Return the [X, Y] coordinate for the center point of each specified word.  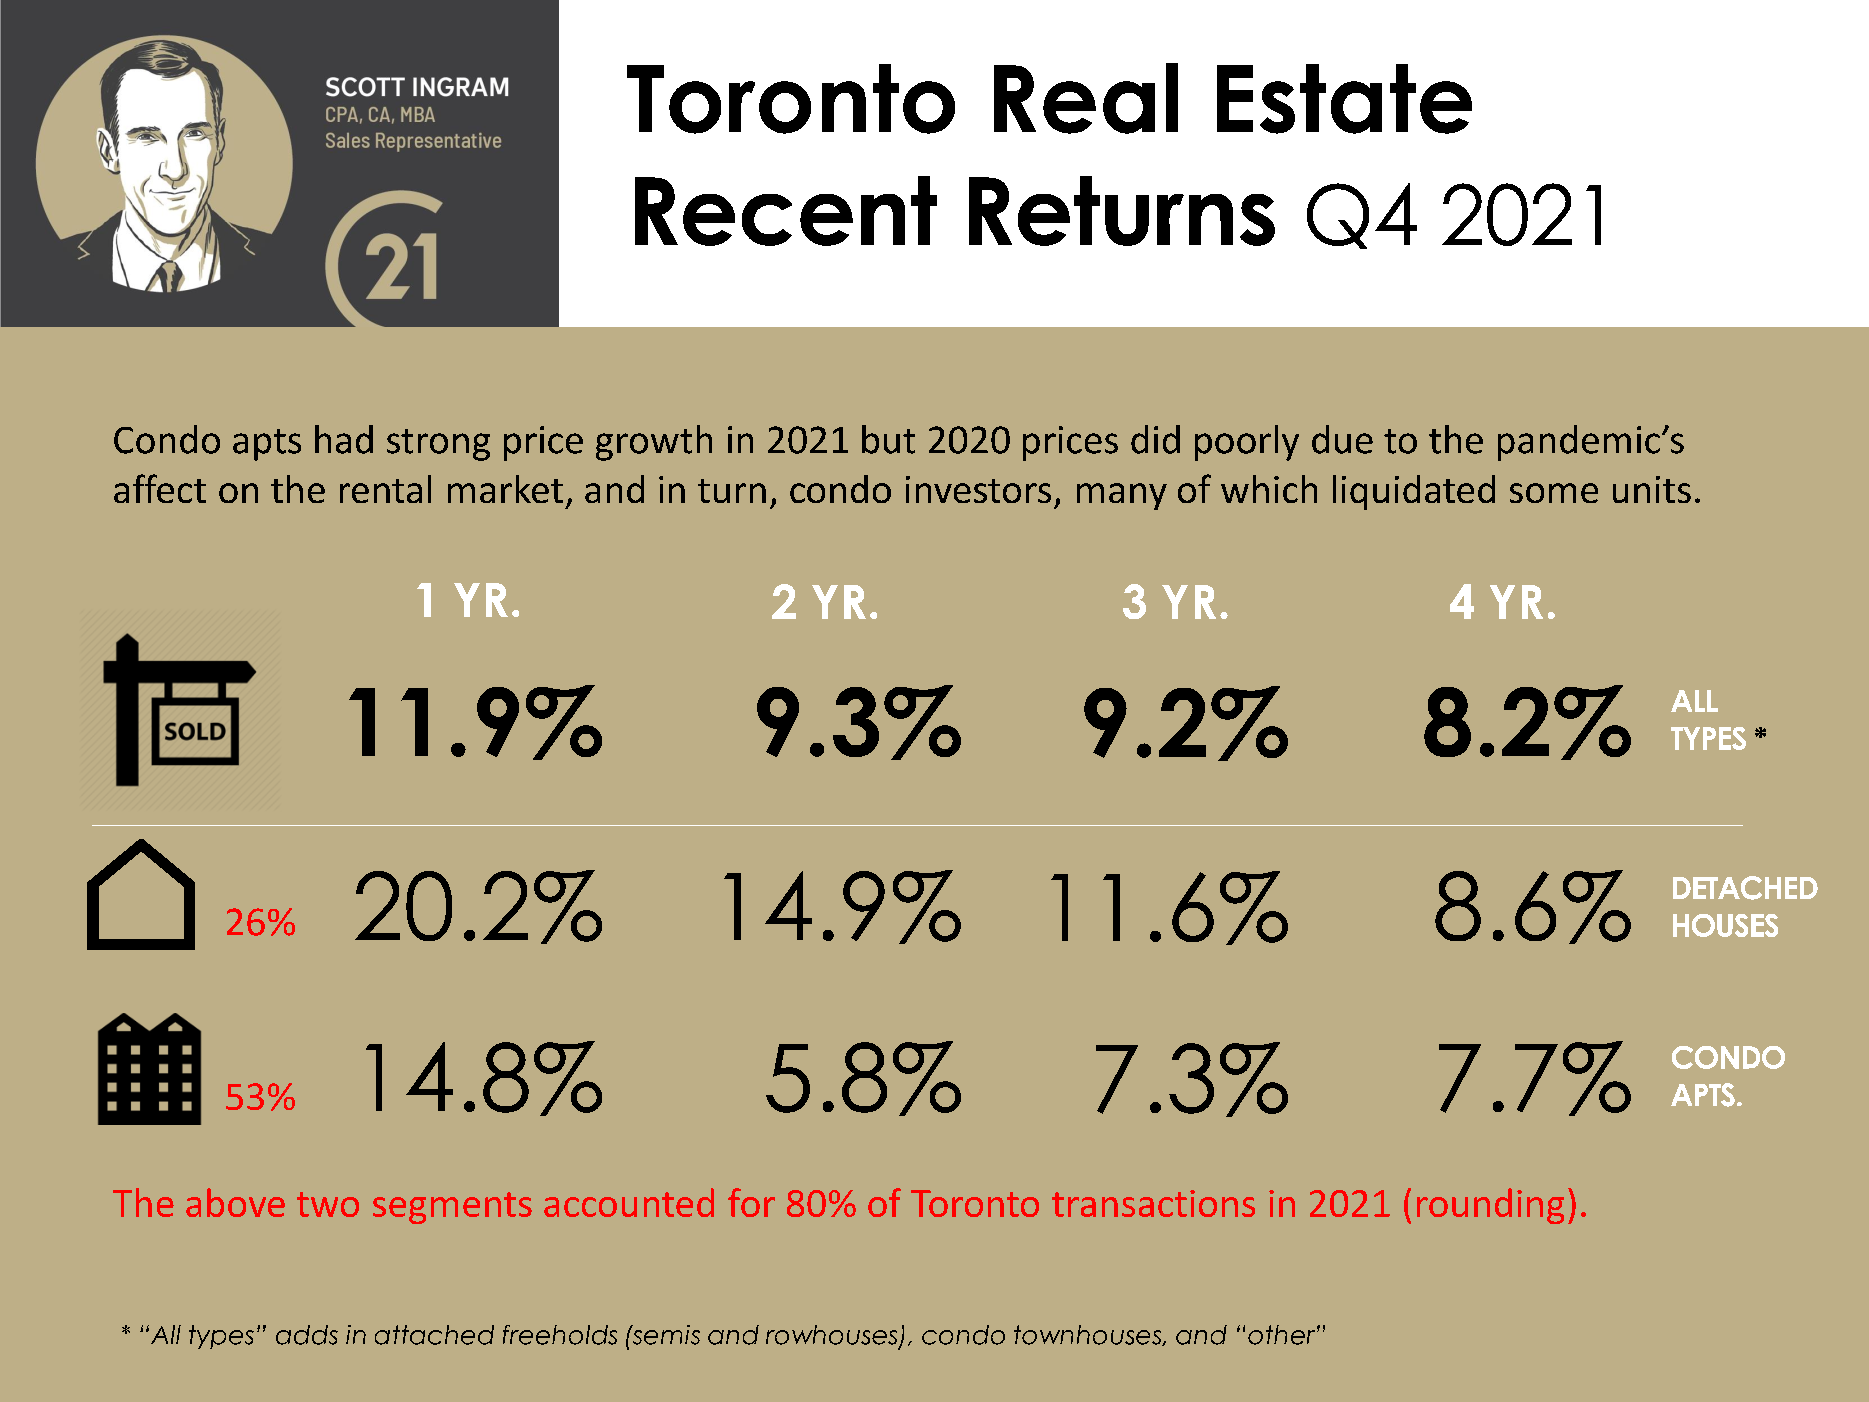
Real [1086, 98]
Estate [1344, 99]
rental [385, 489]
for [751, 1202]
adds [307, 1335]
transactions [1153, 1203]
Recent [786, 211]
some [1554, 493]
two [328, 1204]
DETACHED [1745, 888]
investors [978, 489]
